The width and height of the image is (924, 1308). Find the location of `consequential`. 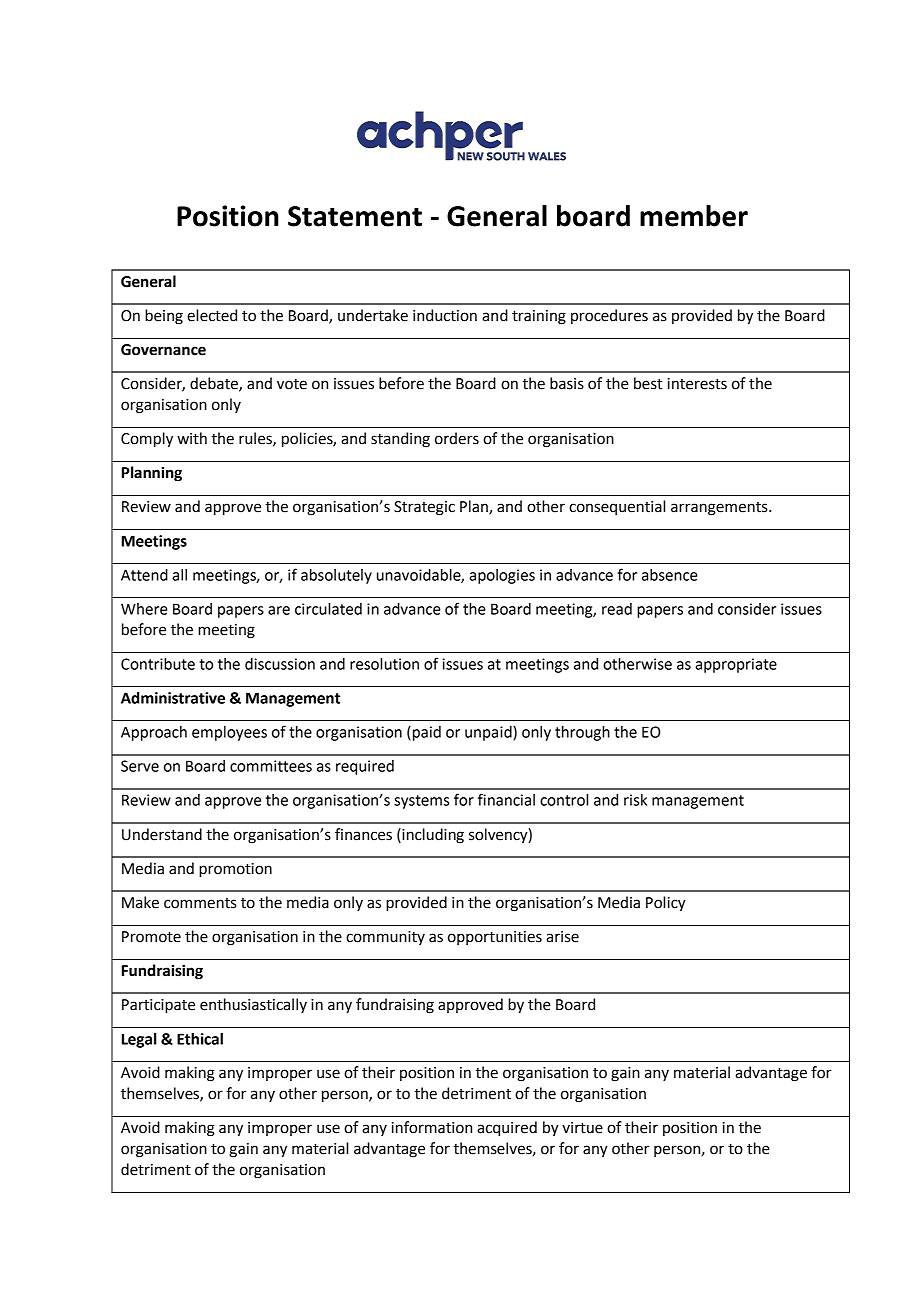

consequential is located at coordinates (617, 507).
